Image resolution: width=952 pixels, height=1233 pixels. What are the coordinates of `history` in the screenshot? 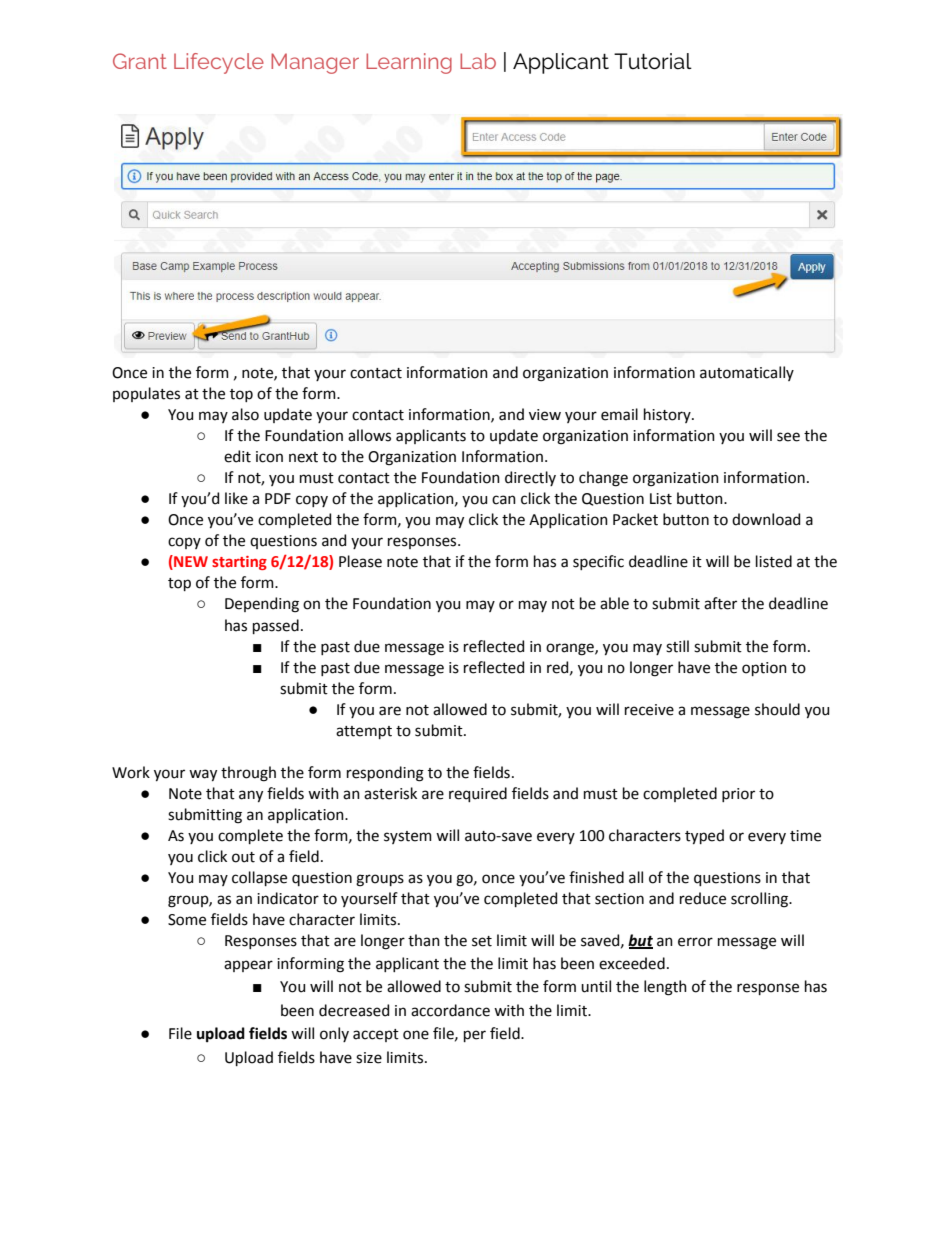 It's located at (668, 415).
